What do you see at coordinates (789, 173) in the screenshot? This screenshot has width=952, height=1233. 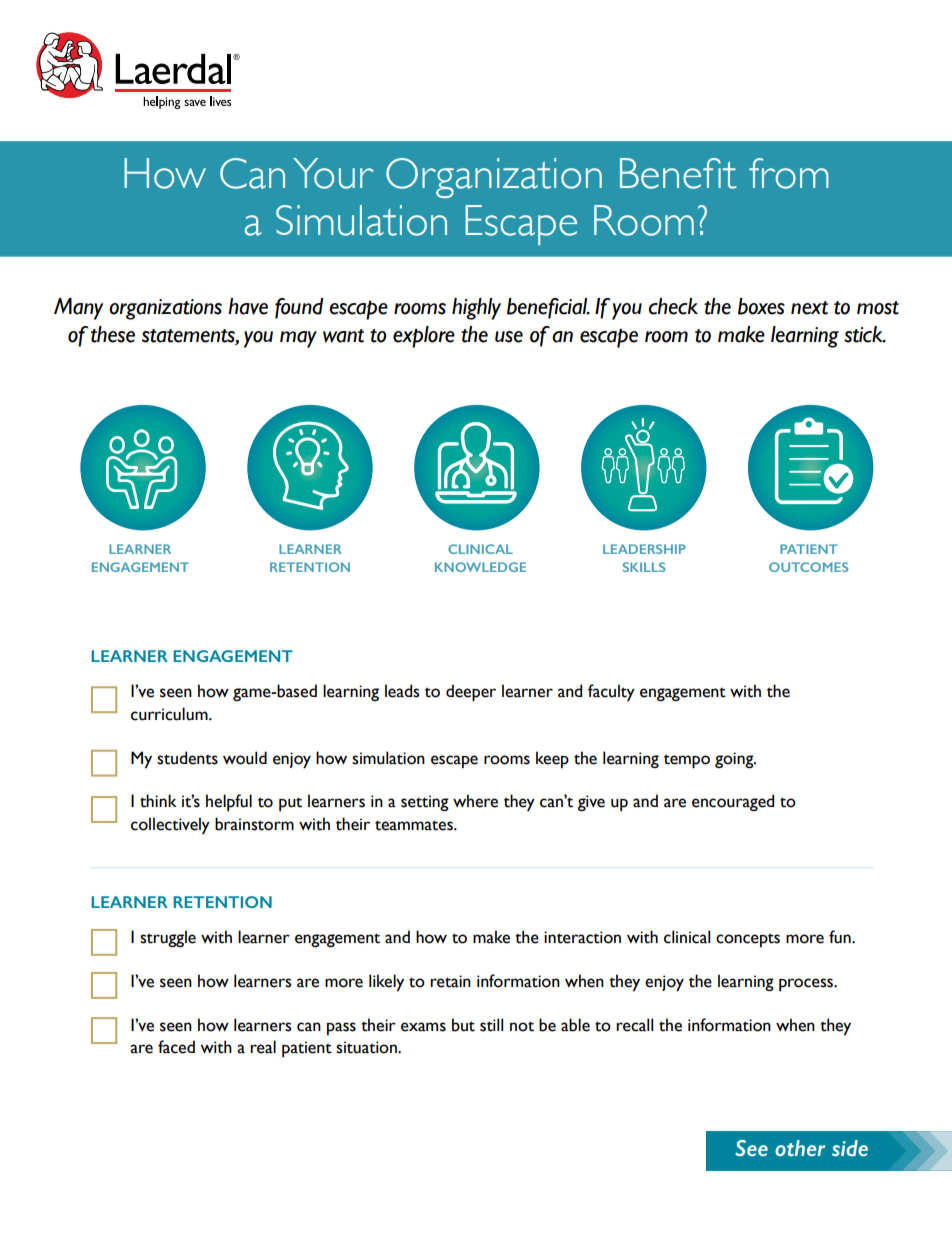 I see `from` at bounding box center [789, 173].
